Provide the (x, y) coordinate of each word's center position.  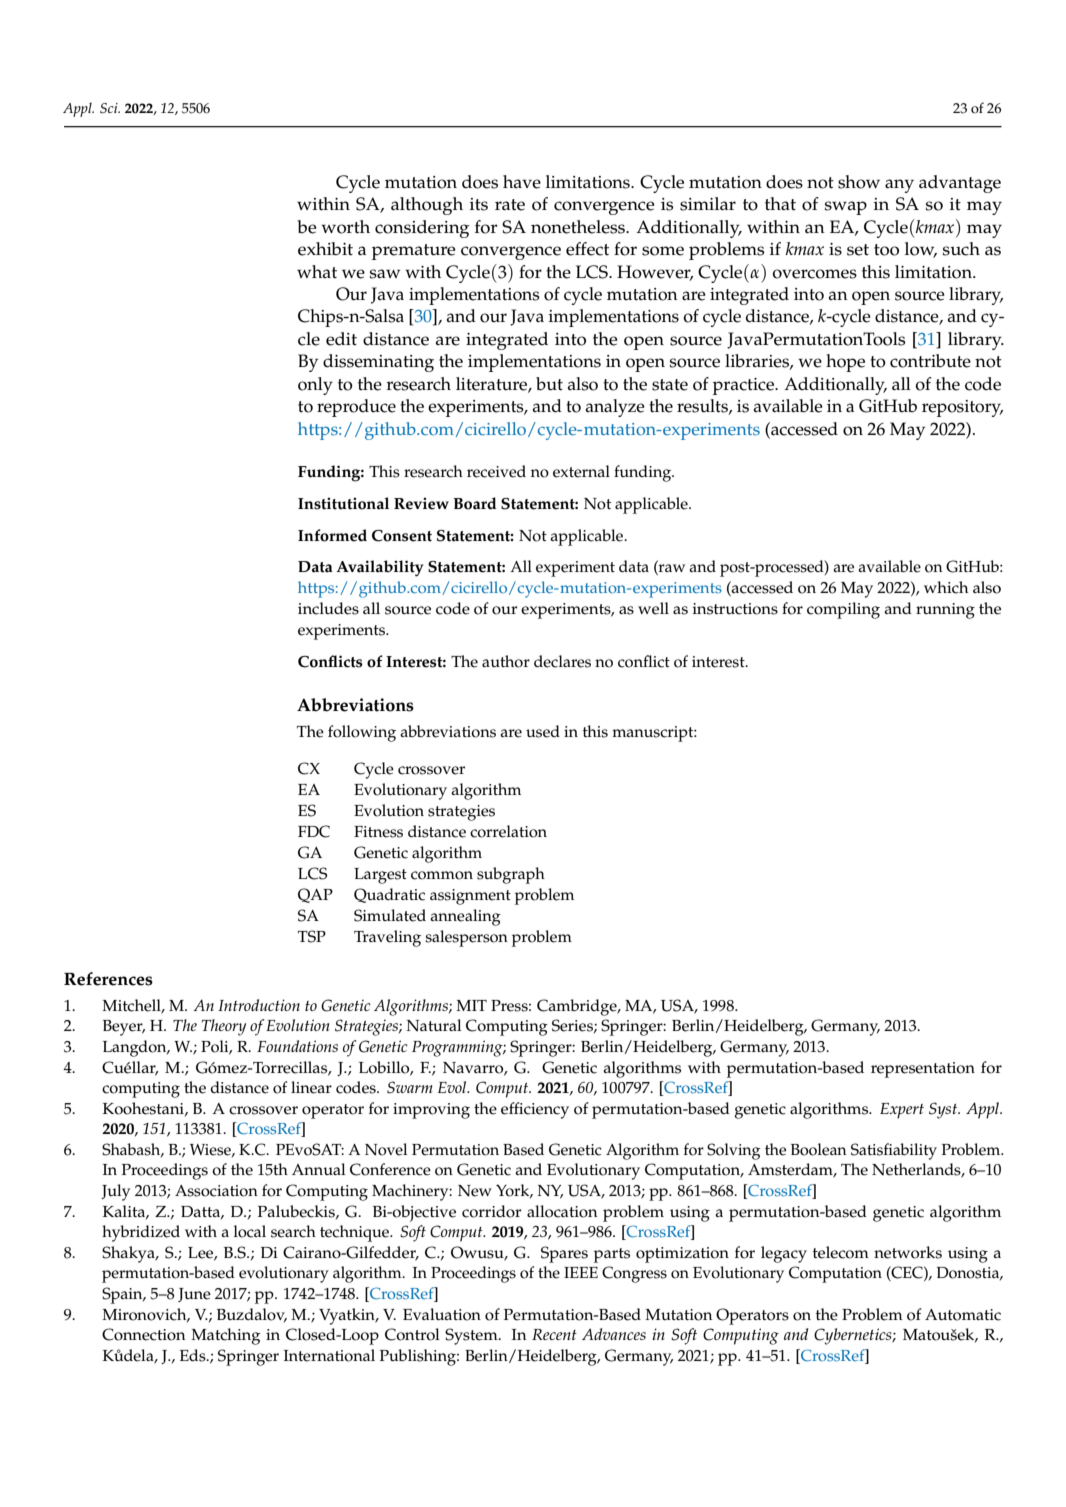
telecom (841, 1252)
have (522, 182)
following (362, 733)
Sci (110, 108)
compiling (843, 610)
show (859, 182)
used (543, 731)
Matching (225, 1336)
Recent (554, 1334)
